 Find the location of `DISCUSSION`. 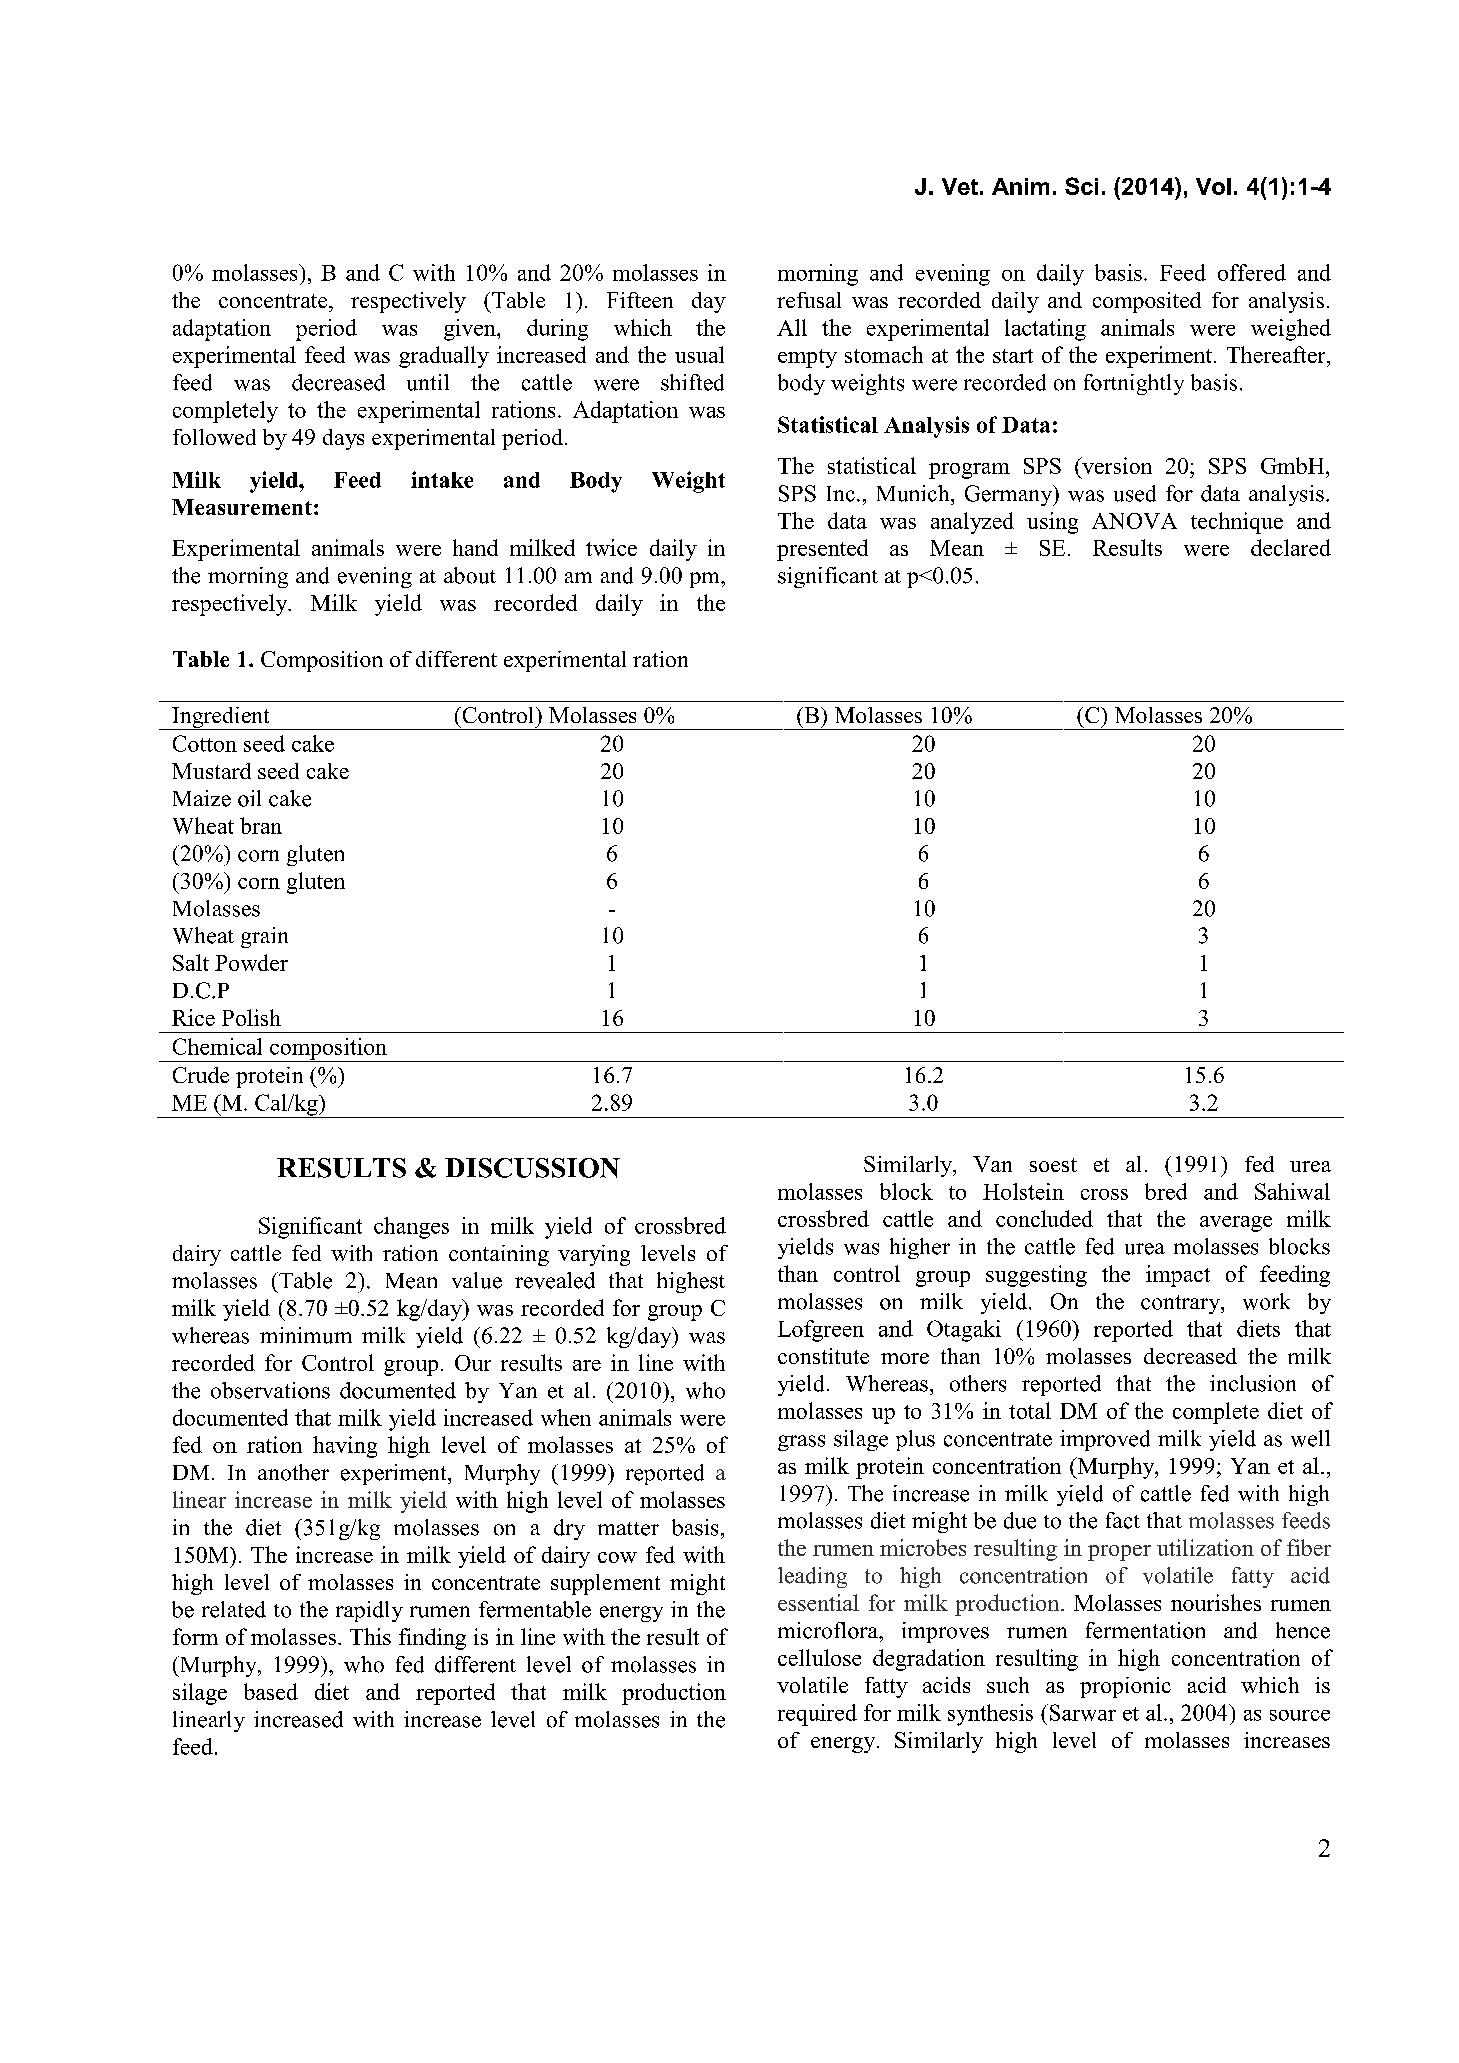

DISCUSSION is located at coordinates (532, 1168).
